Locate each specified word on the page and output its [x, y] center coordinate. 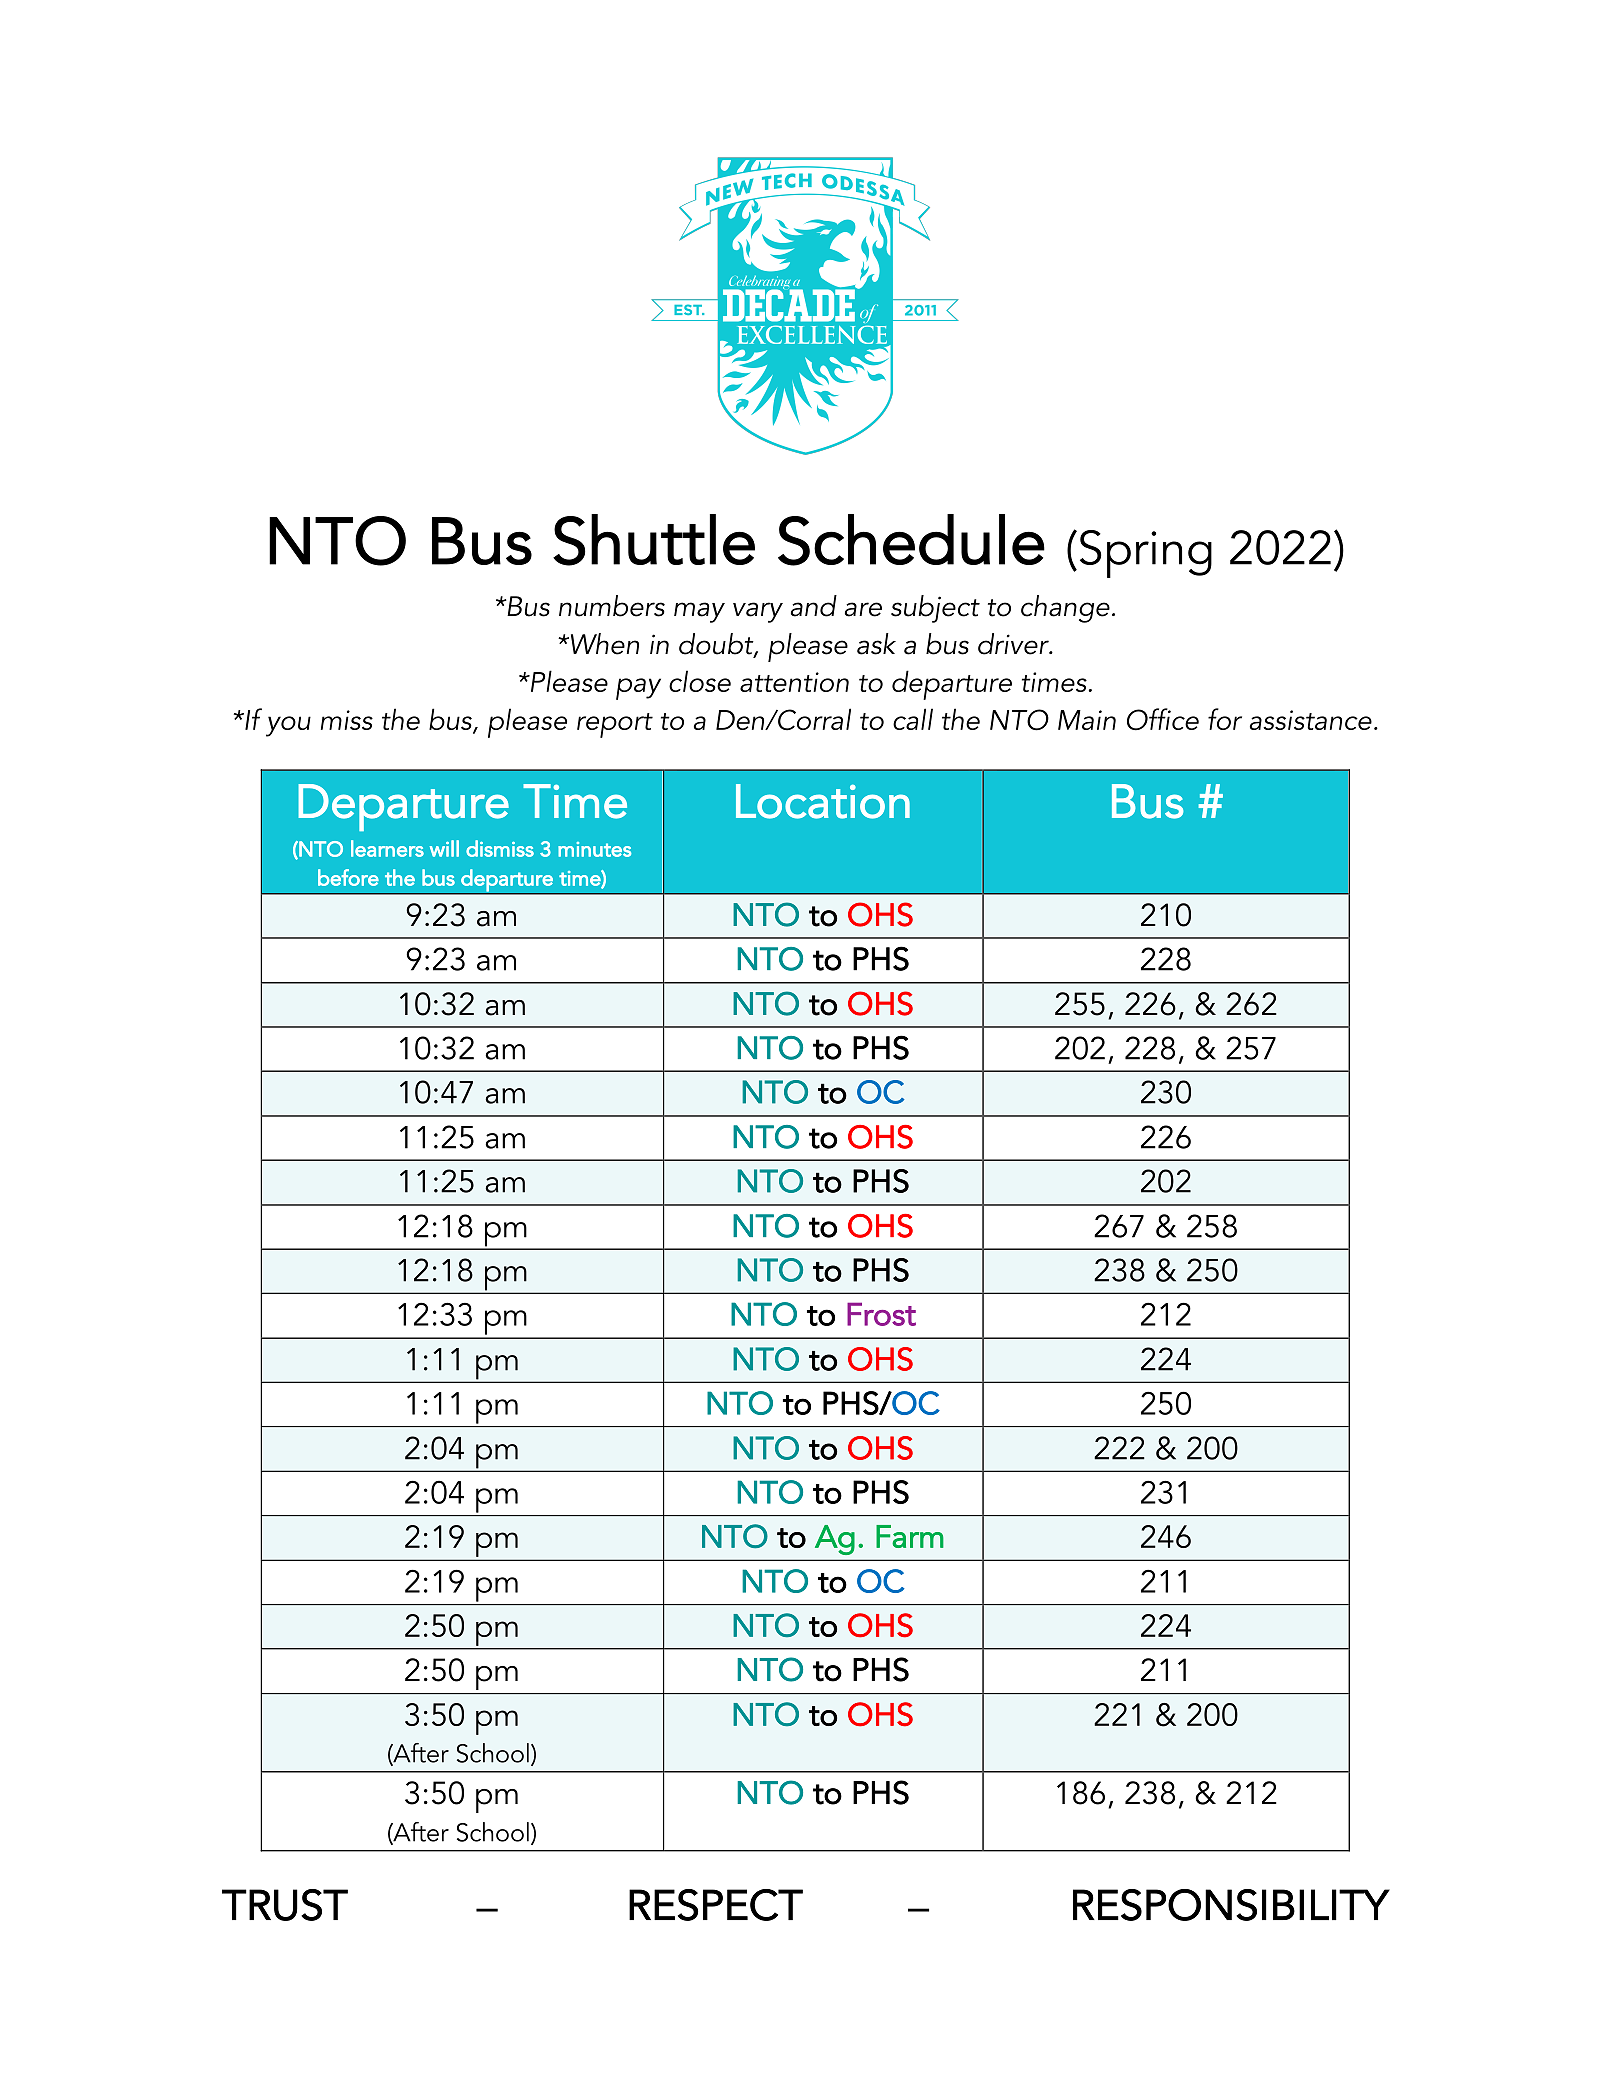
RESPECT [716, 1905]
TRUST [285, 1905]
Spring [1146, 554]
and [814, 606]
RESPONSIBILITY [1231, 1905]
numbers [612, 606]
